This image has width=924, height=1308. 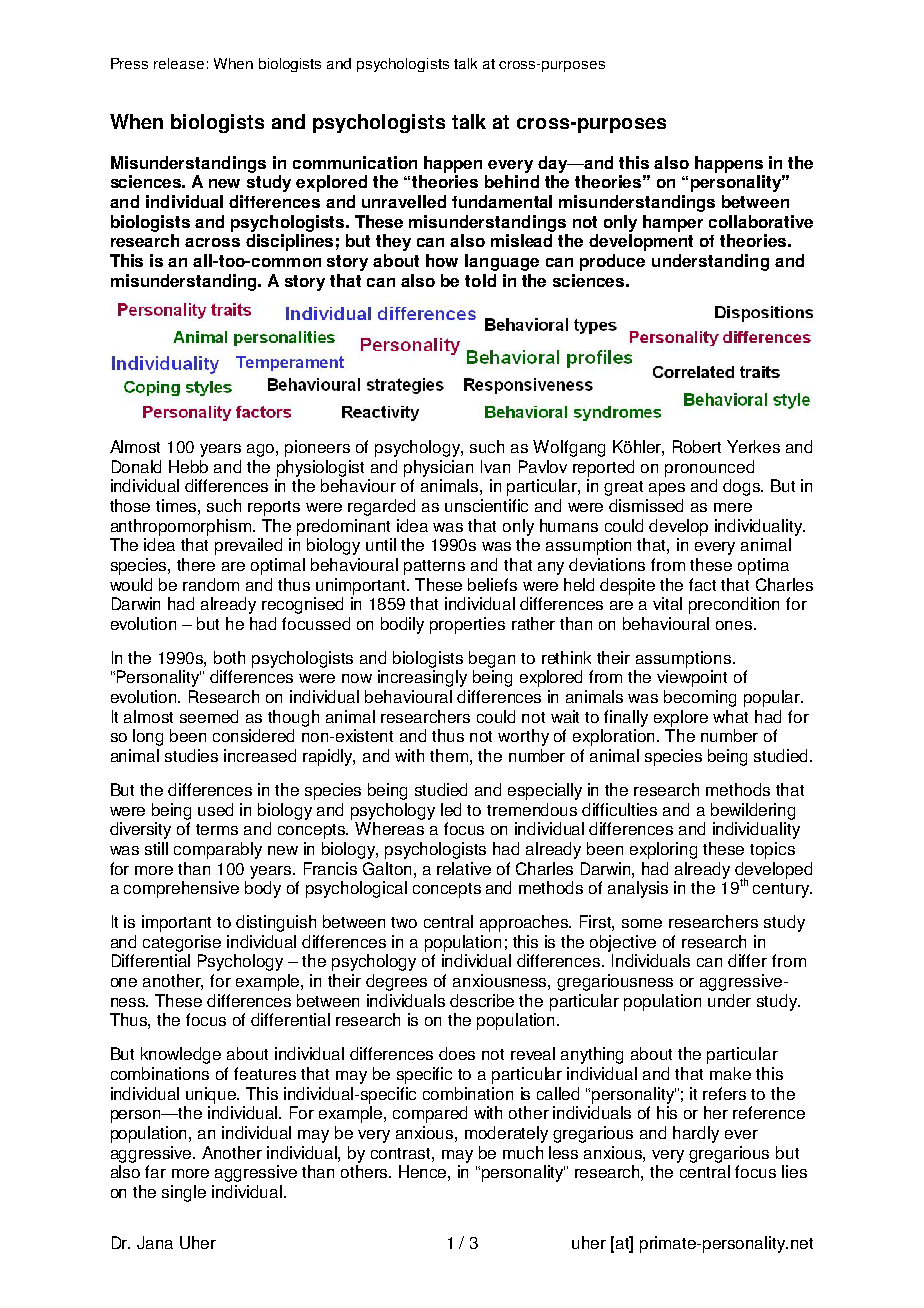 What do you see at coordinates (512, 181) in the image?
I see `behind` at bounding box center [512, 181].
